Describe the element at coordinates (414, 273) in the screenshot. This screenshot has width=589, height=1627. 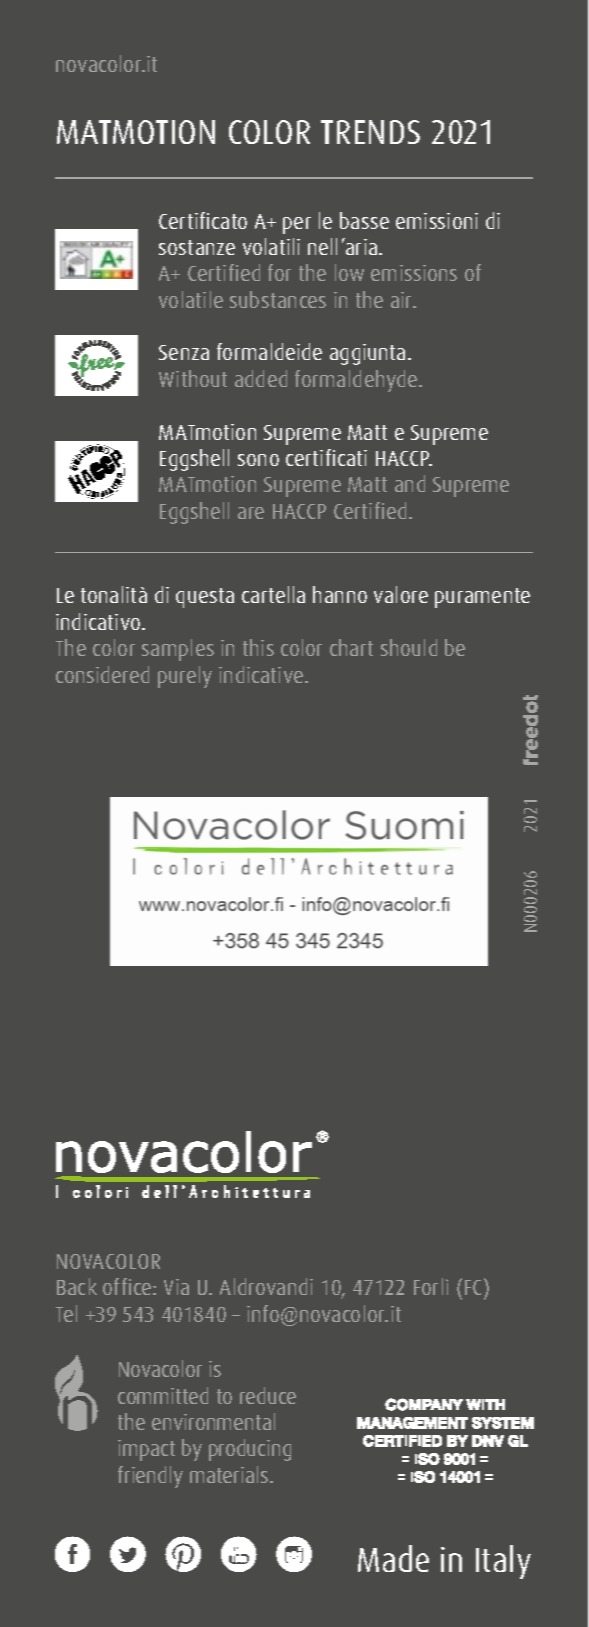
I see `emissions` at that location.
